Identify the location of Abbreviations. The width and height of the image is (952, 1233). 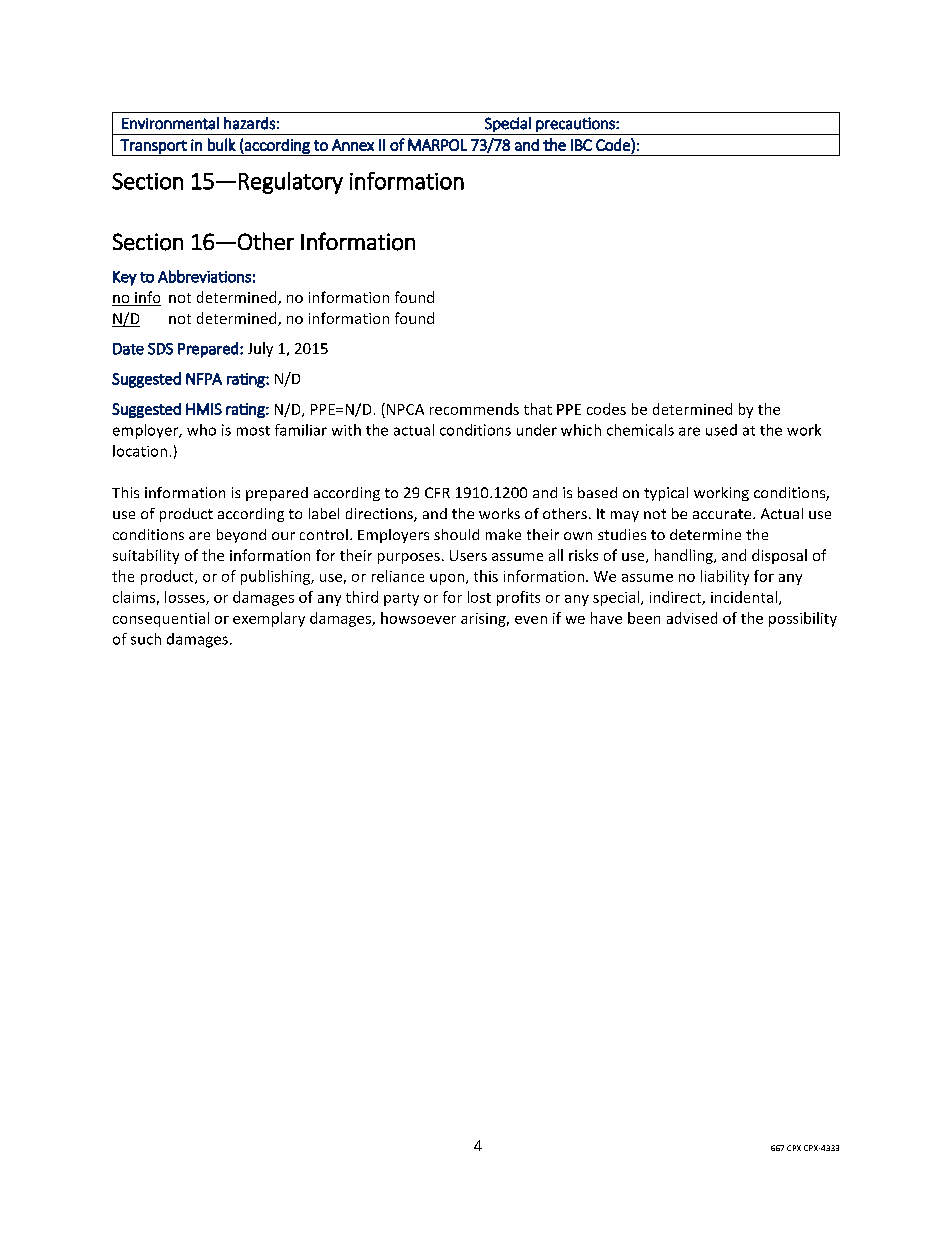
(204, 276).
